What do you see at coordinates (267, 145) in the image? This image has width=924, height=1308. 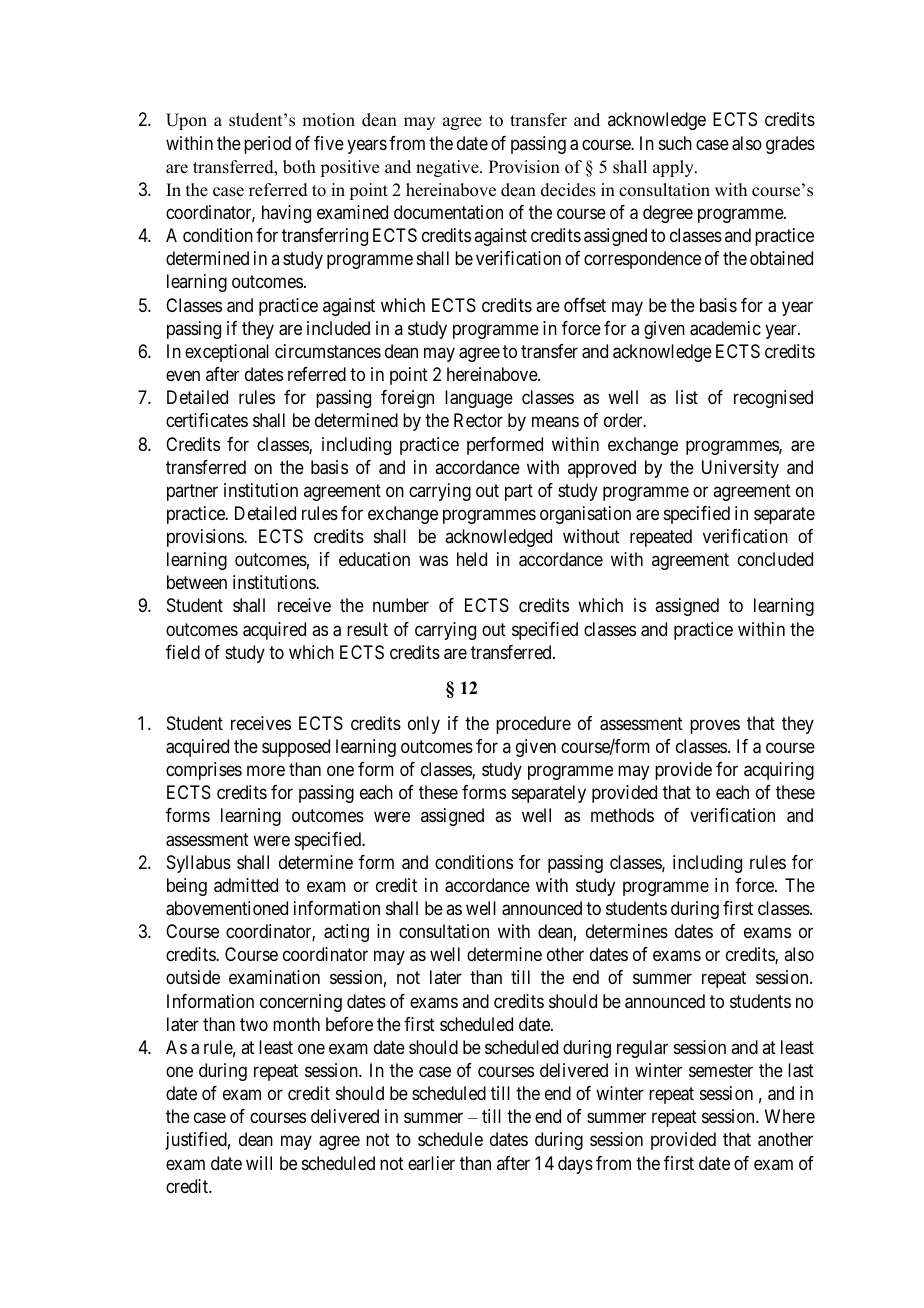 I see `period` at bounding box center [267, 145].
